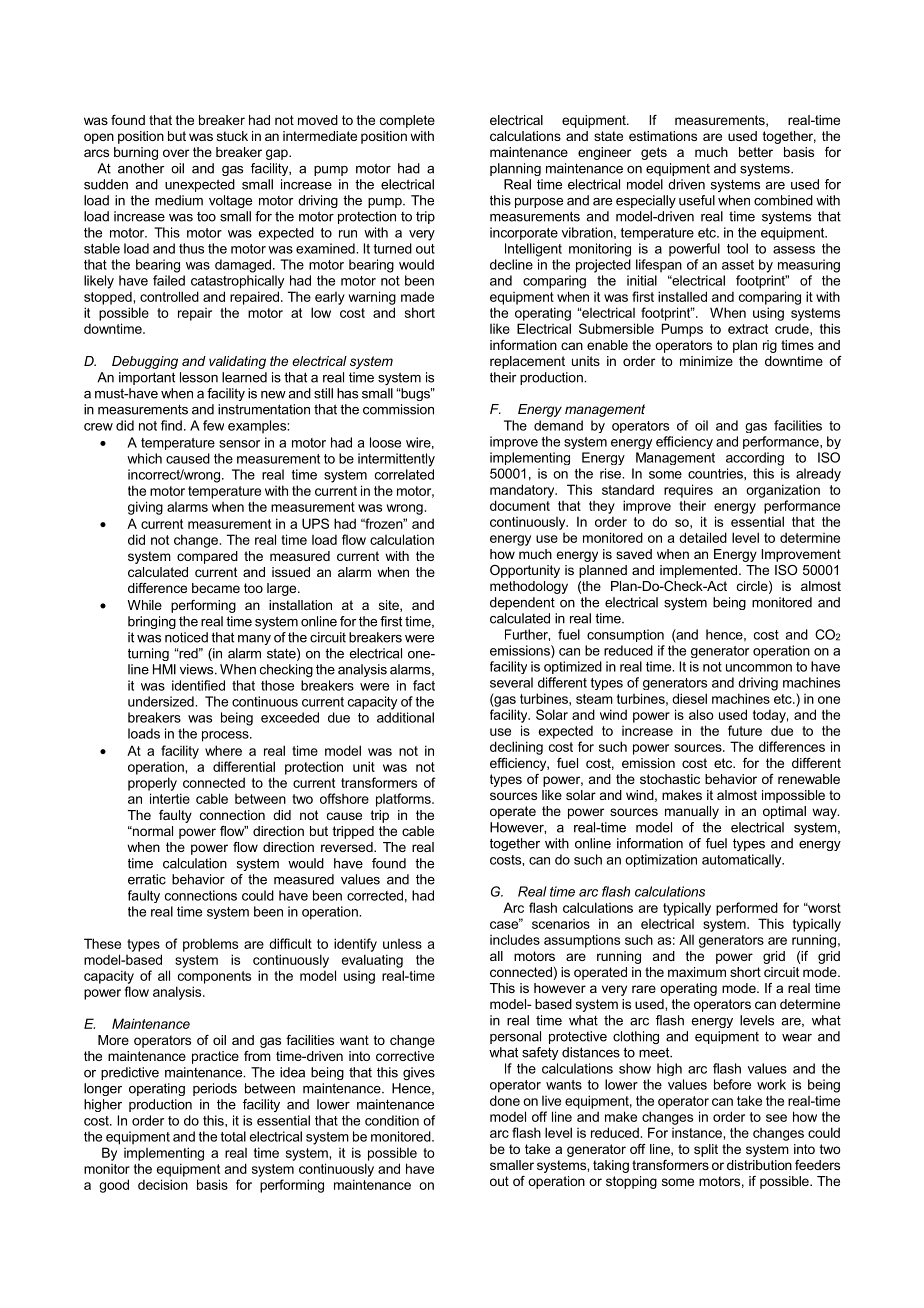  What do you see at coordinates (515, 939) in the page?
I see `includes` at bounding box center [515, 939].
